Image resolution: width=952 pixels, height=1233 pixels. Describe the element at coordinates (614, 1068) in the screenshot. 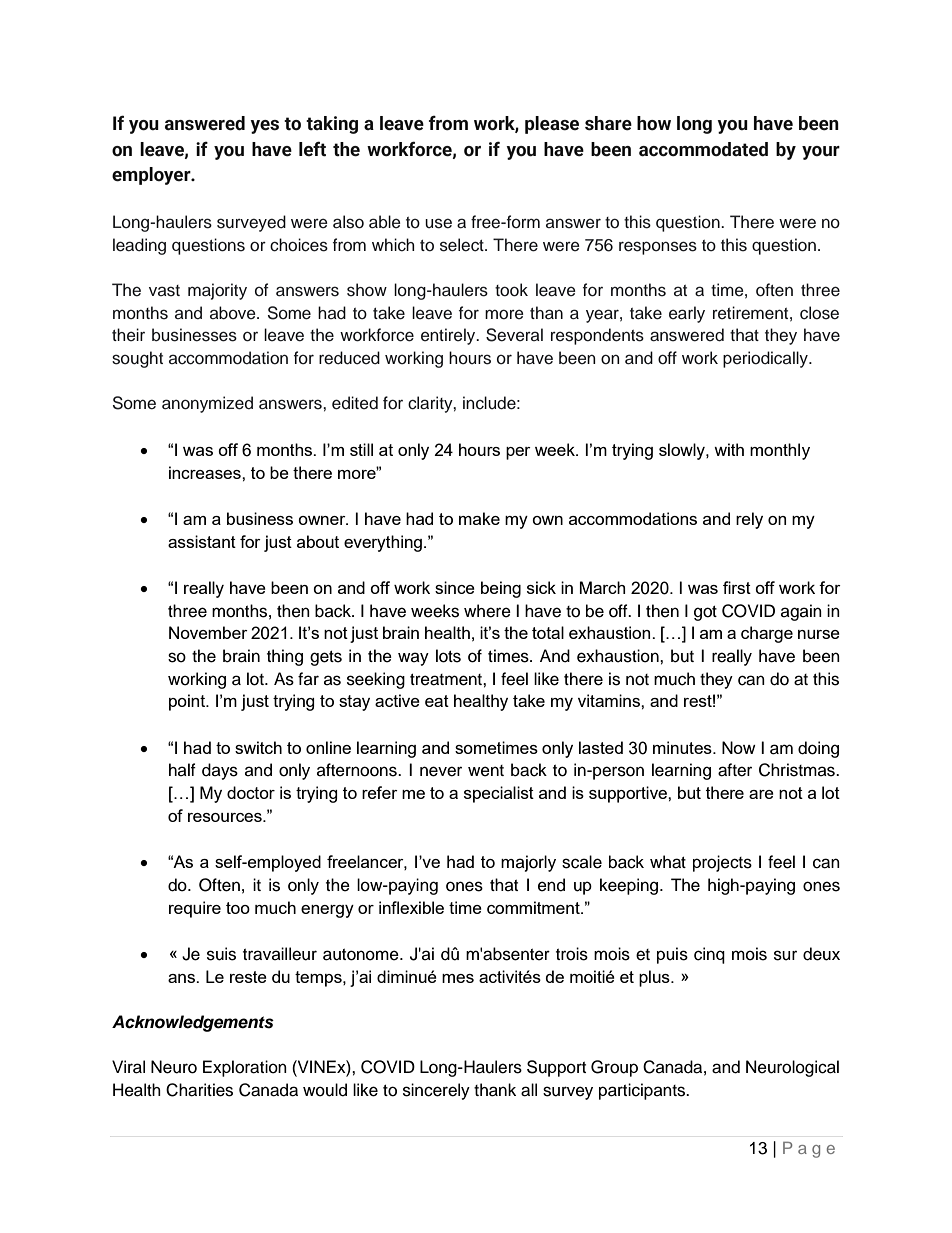

I see `Group` at that location.
